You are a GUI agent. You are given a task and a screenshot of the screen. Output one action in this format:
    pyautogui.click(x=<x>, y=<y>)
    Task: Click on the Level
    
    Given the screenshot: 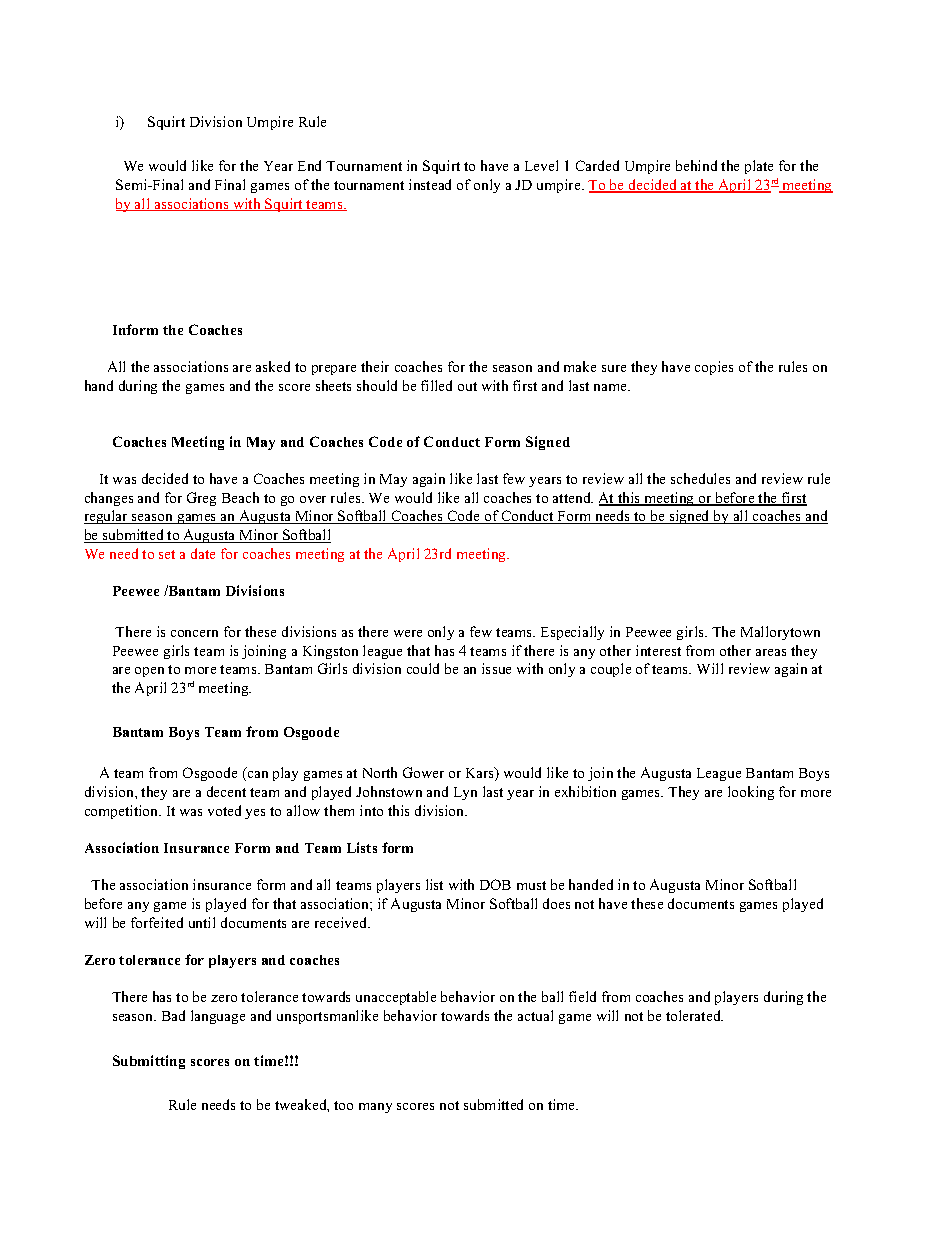 What is the action you would take?
    pyautogui.click(x=541, y=165)
